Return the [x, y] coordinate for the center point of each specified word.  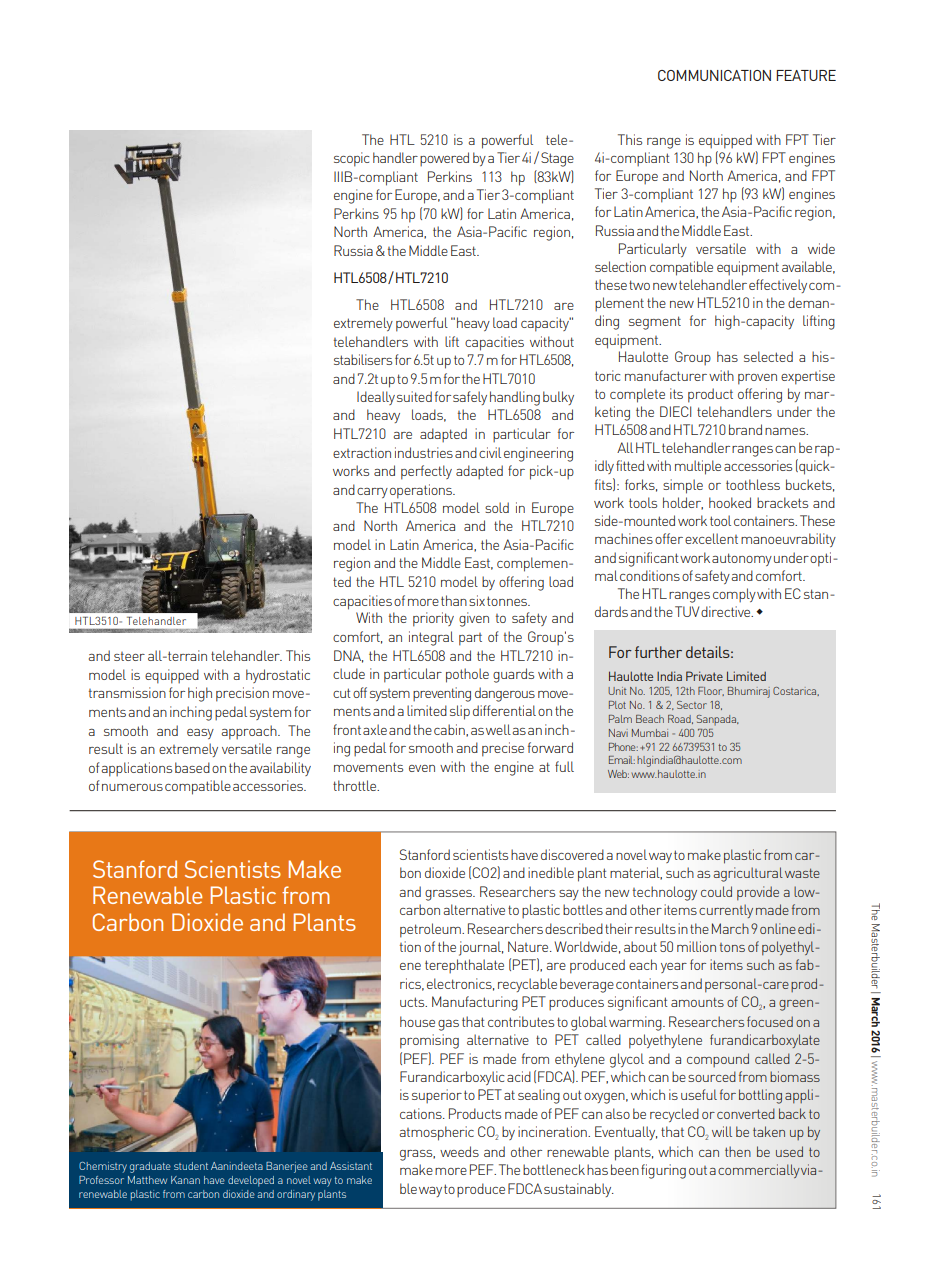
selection [620, 266]
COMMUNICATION [714, 75]
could [716, 891]
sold [497, 507]
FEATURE [806, 75]
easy [200, 734]
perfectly [426, 472]
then [738, 1151]
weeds [459, 1151]
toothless [753, 484]
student [191, 1166]
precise [503, 749]
